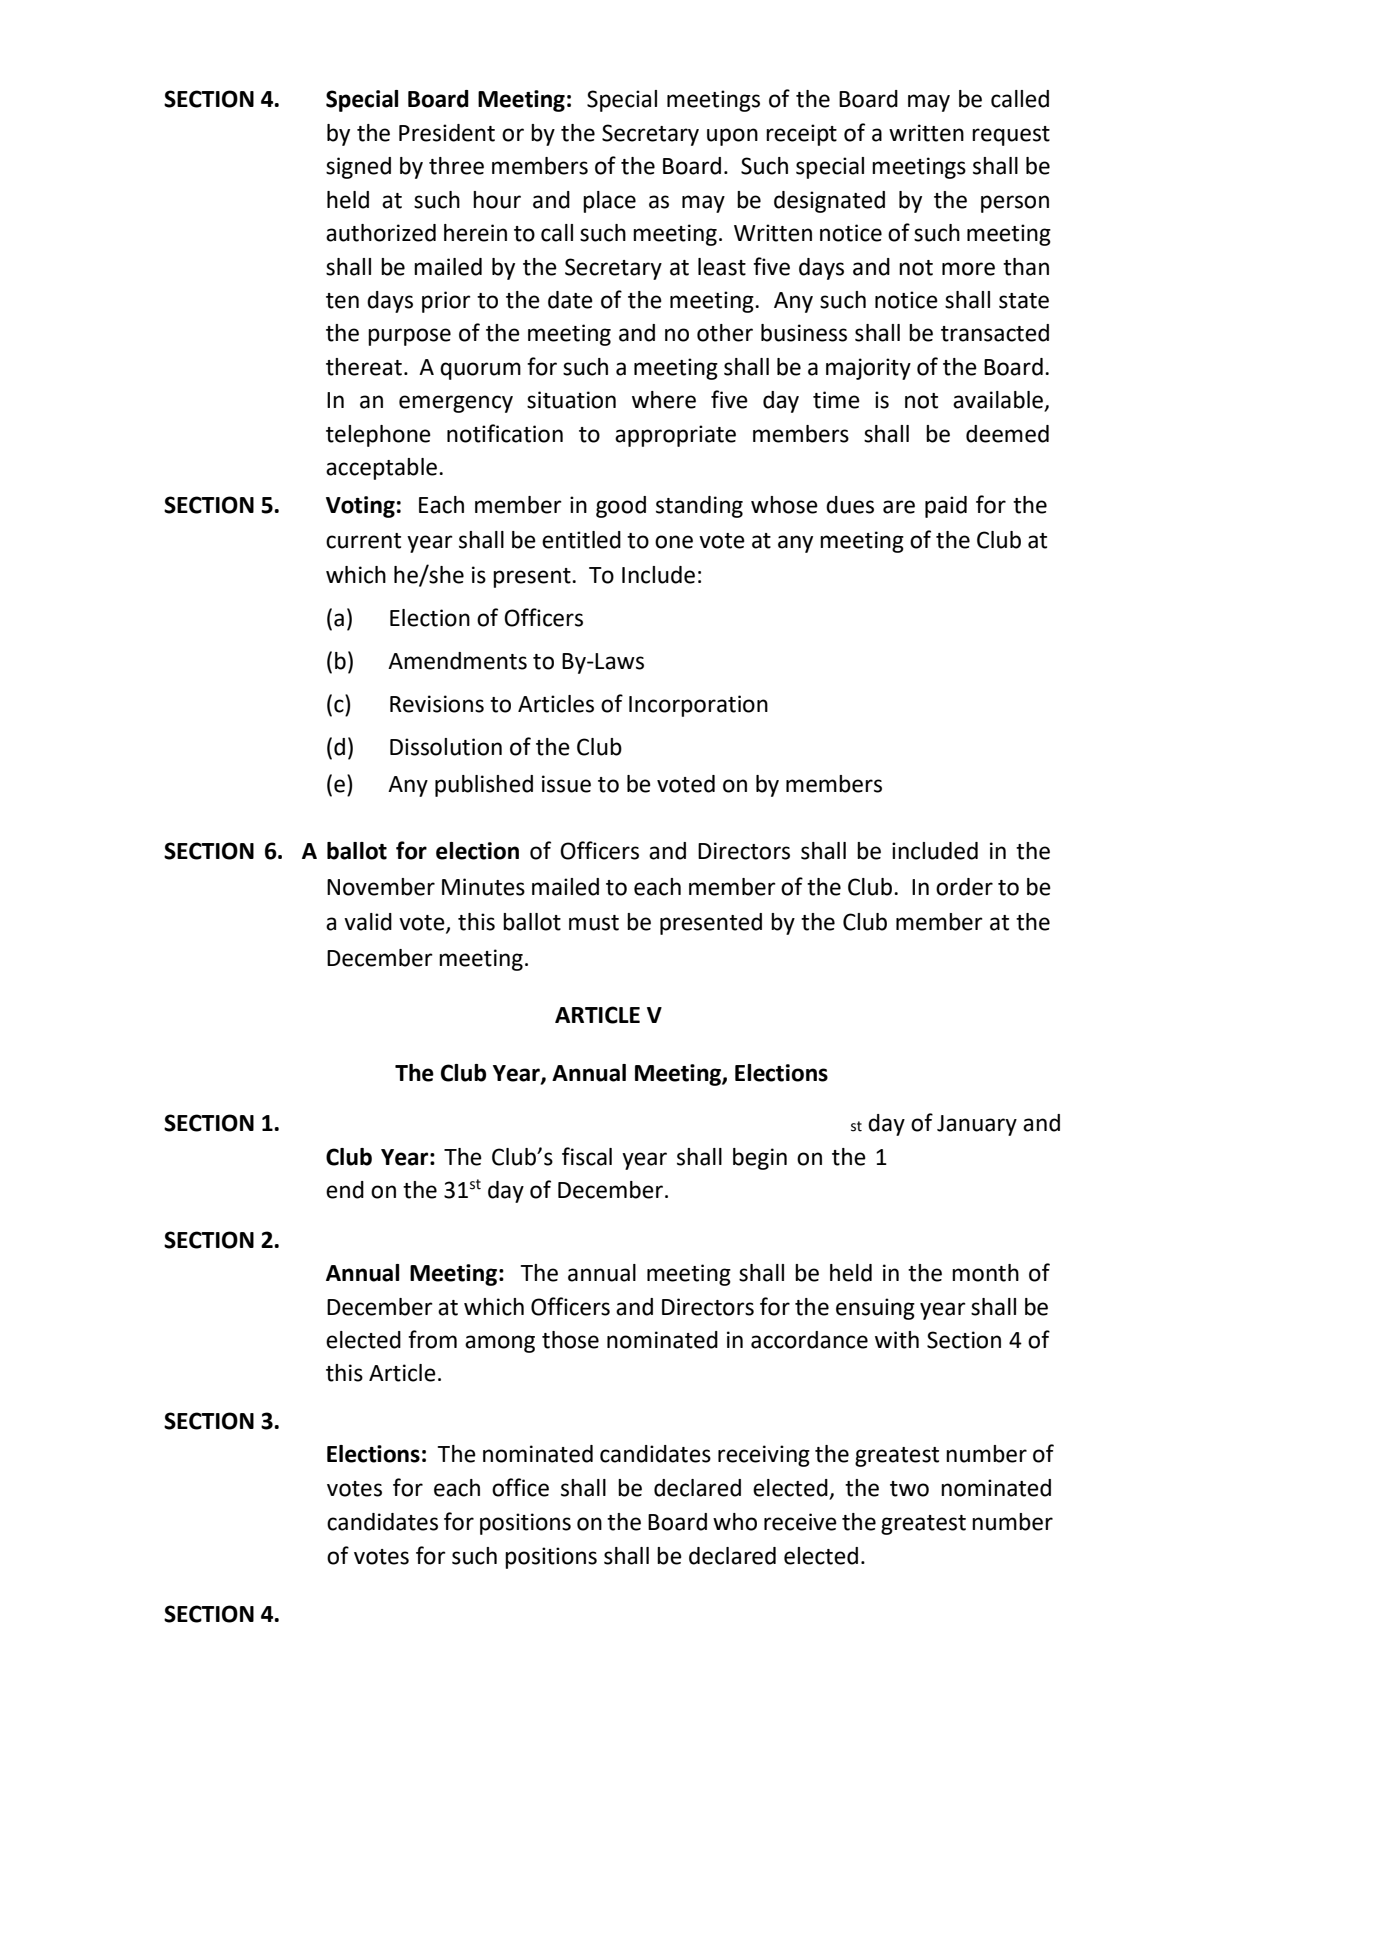  Describe the element at coordinates (732, 137) in the image. I see `upon` at that location.
